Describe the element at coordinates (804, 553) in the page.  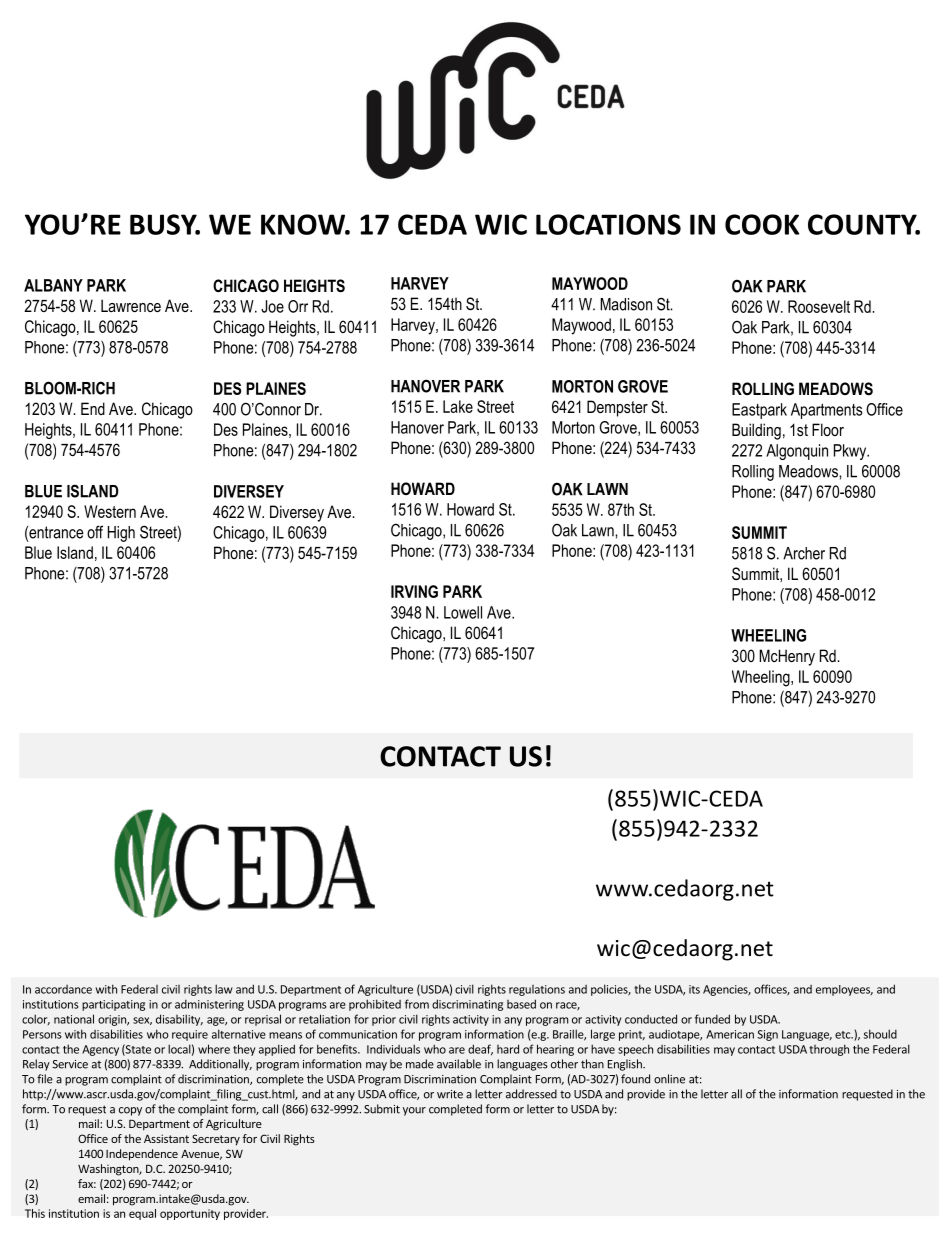
I see `Archer` at that location.
